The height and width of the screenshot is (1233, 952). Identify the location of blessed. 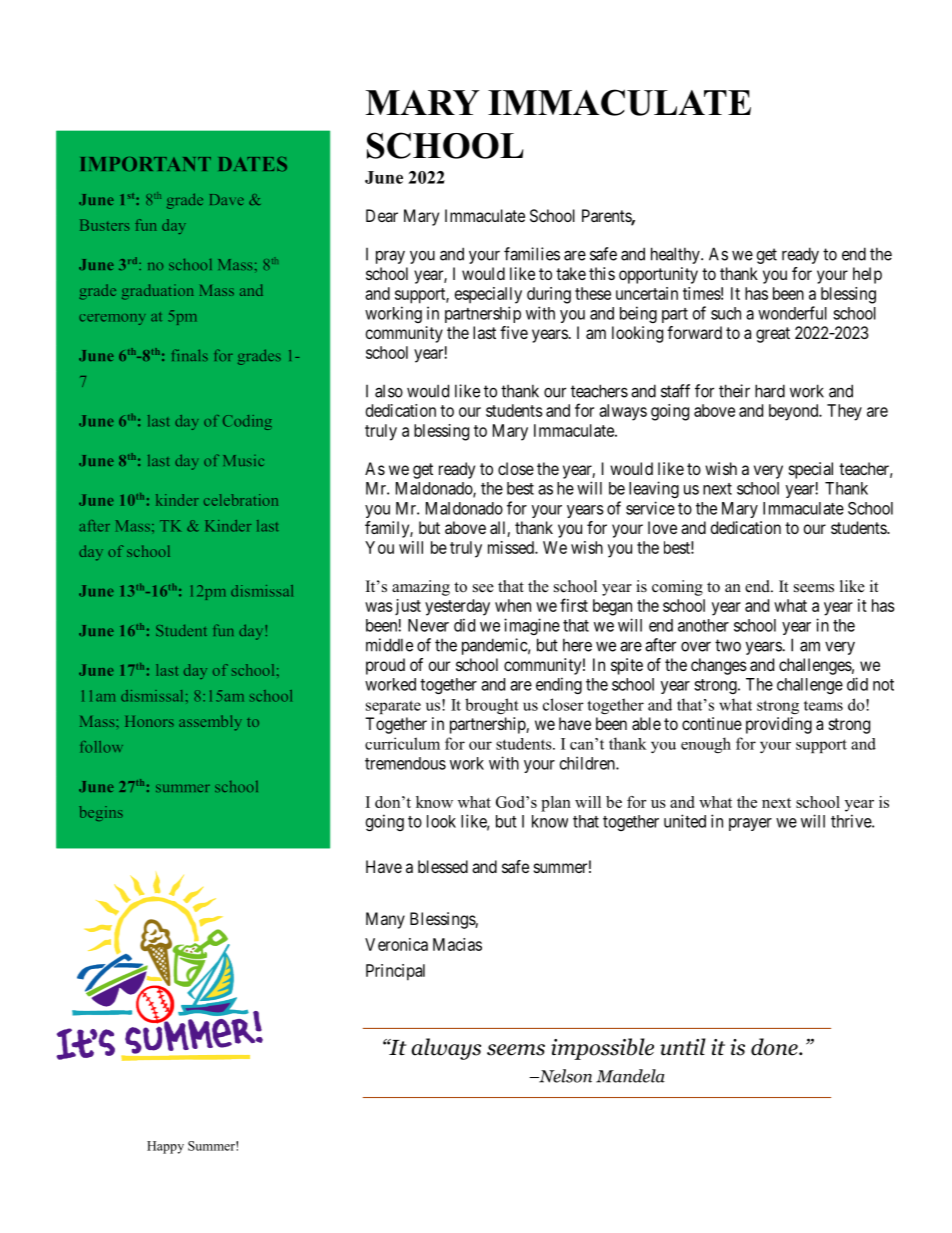
(443, 866).
